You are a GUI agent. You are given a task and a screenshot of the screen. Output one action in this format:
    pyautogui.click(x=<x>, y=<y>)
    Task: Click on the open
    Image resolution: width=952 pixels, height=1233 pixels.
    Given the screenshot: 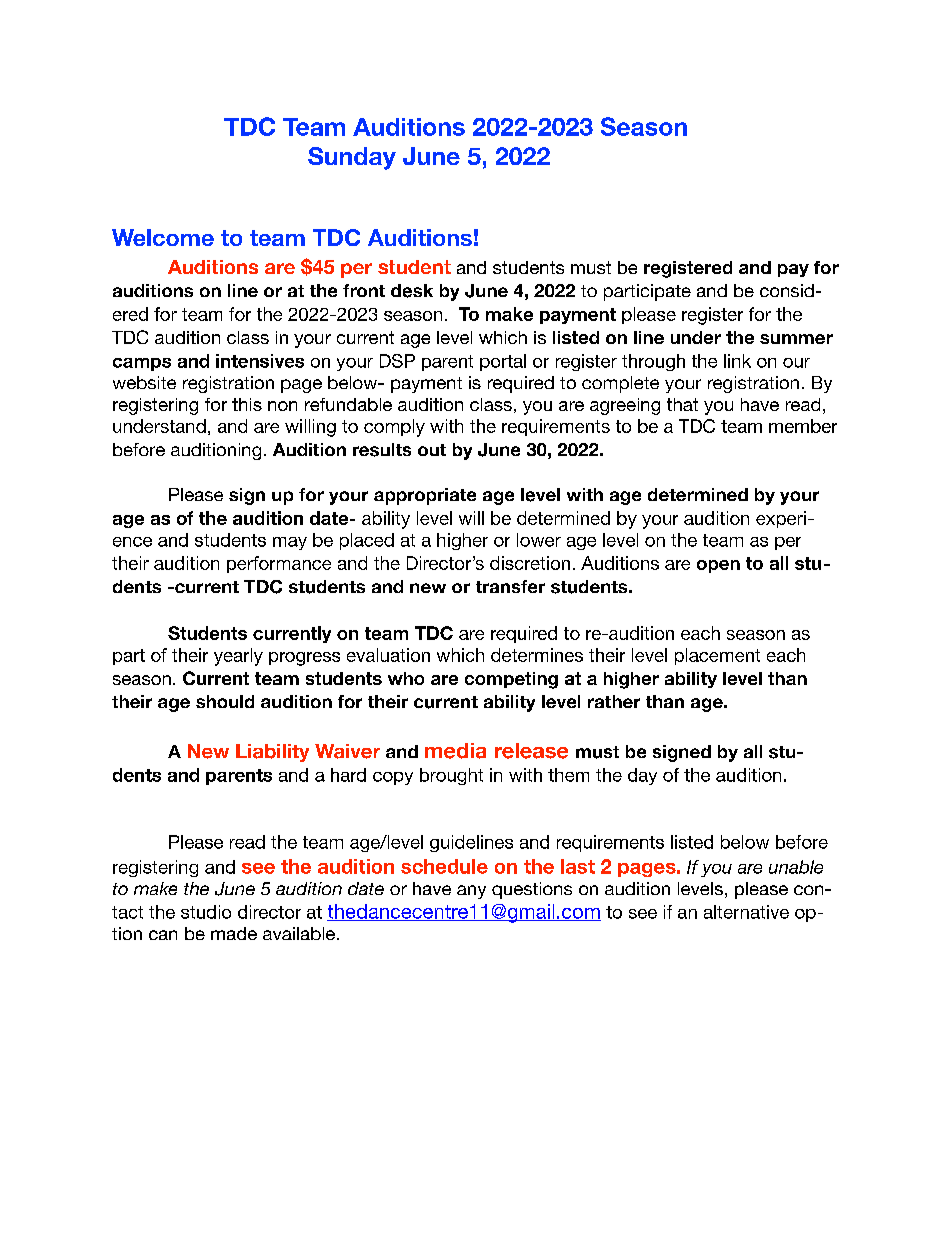 What is the action you would take?
    pyautogui.click(x=718, y=566)
